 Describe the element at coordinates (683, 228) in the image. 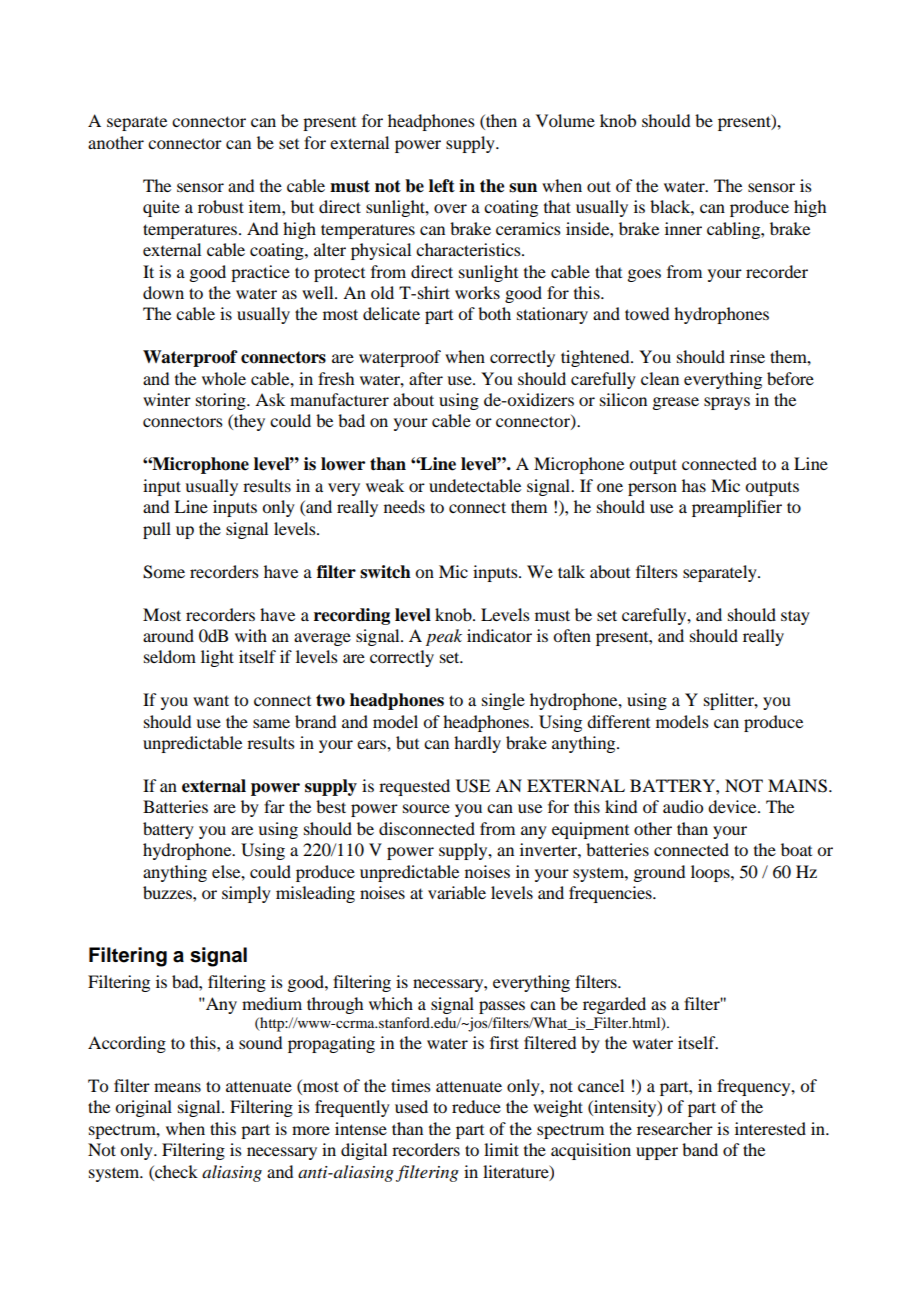

I see `inner` at that location.
